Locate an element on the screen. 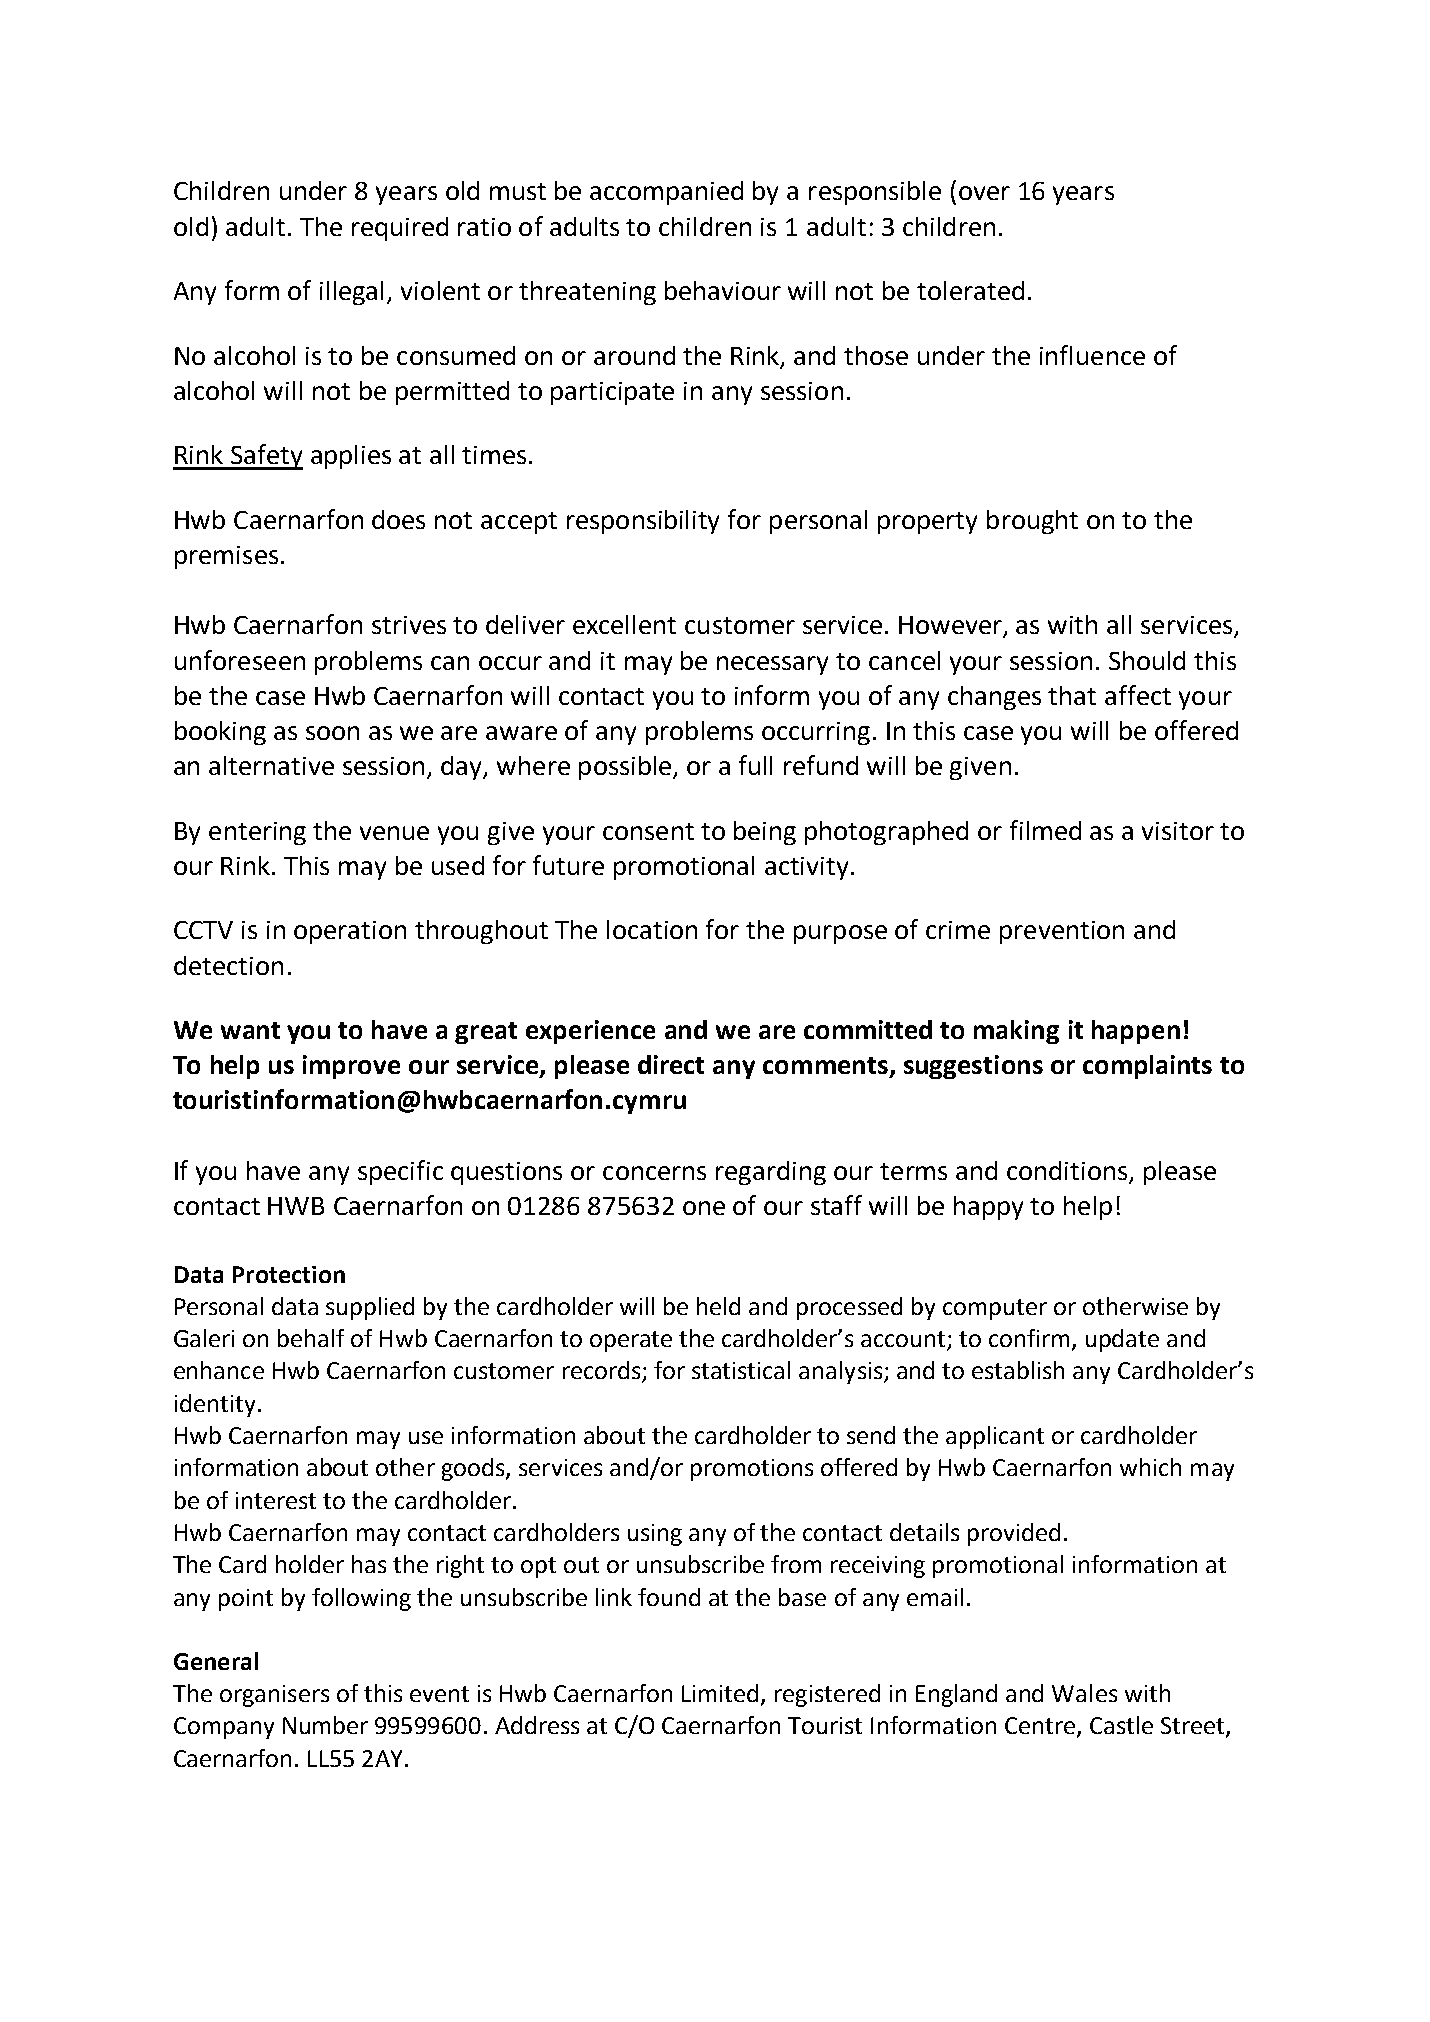  entering is located at coordinates (257, 833).
